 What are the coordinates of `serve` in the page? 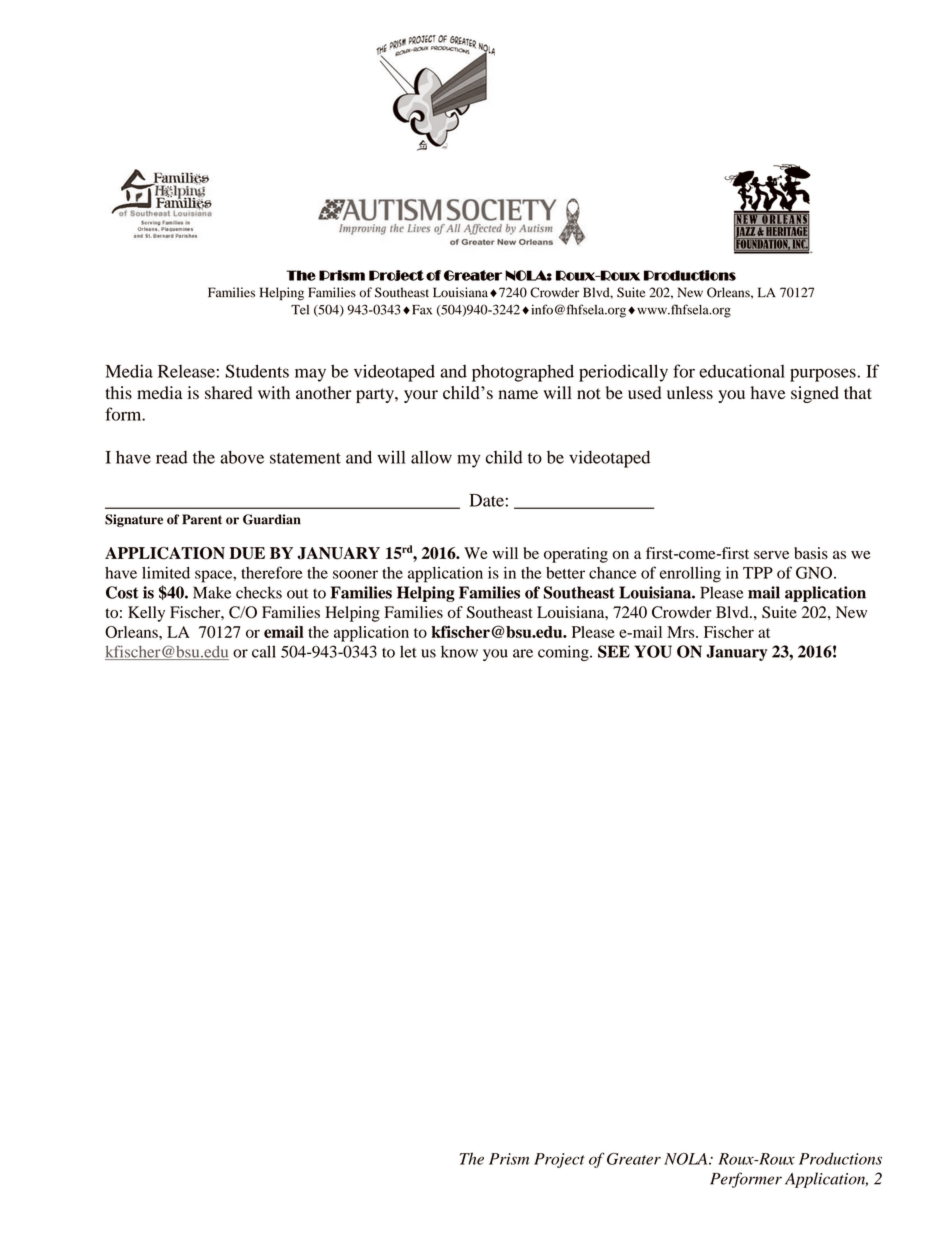 It's located at (771, 555).
